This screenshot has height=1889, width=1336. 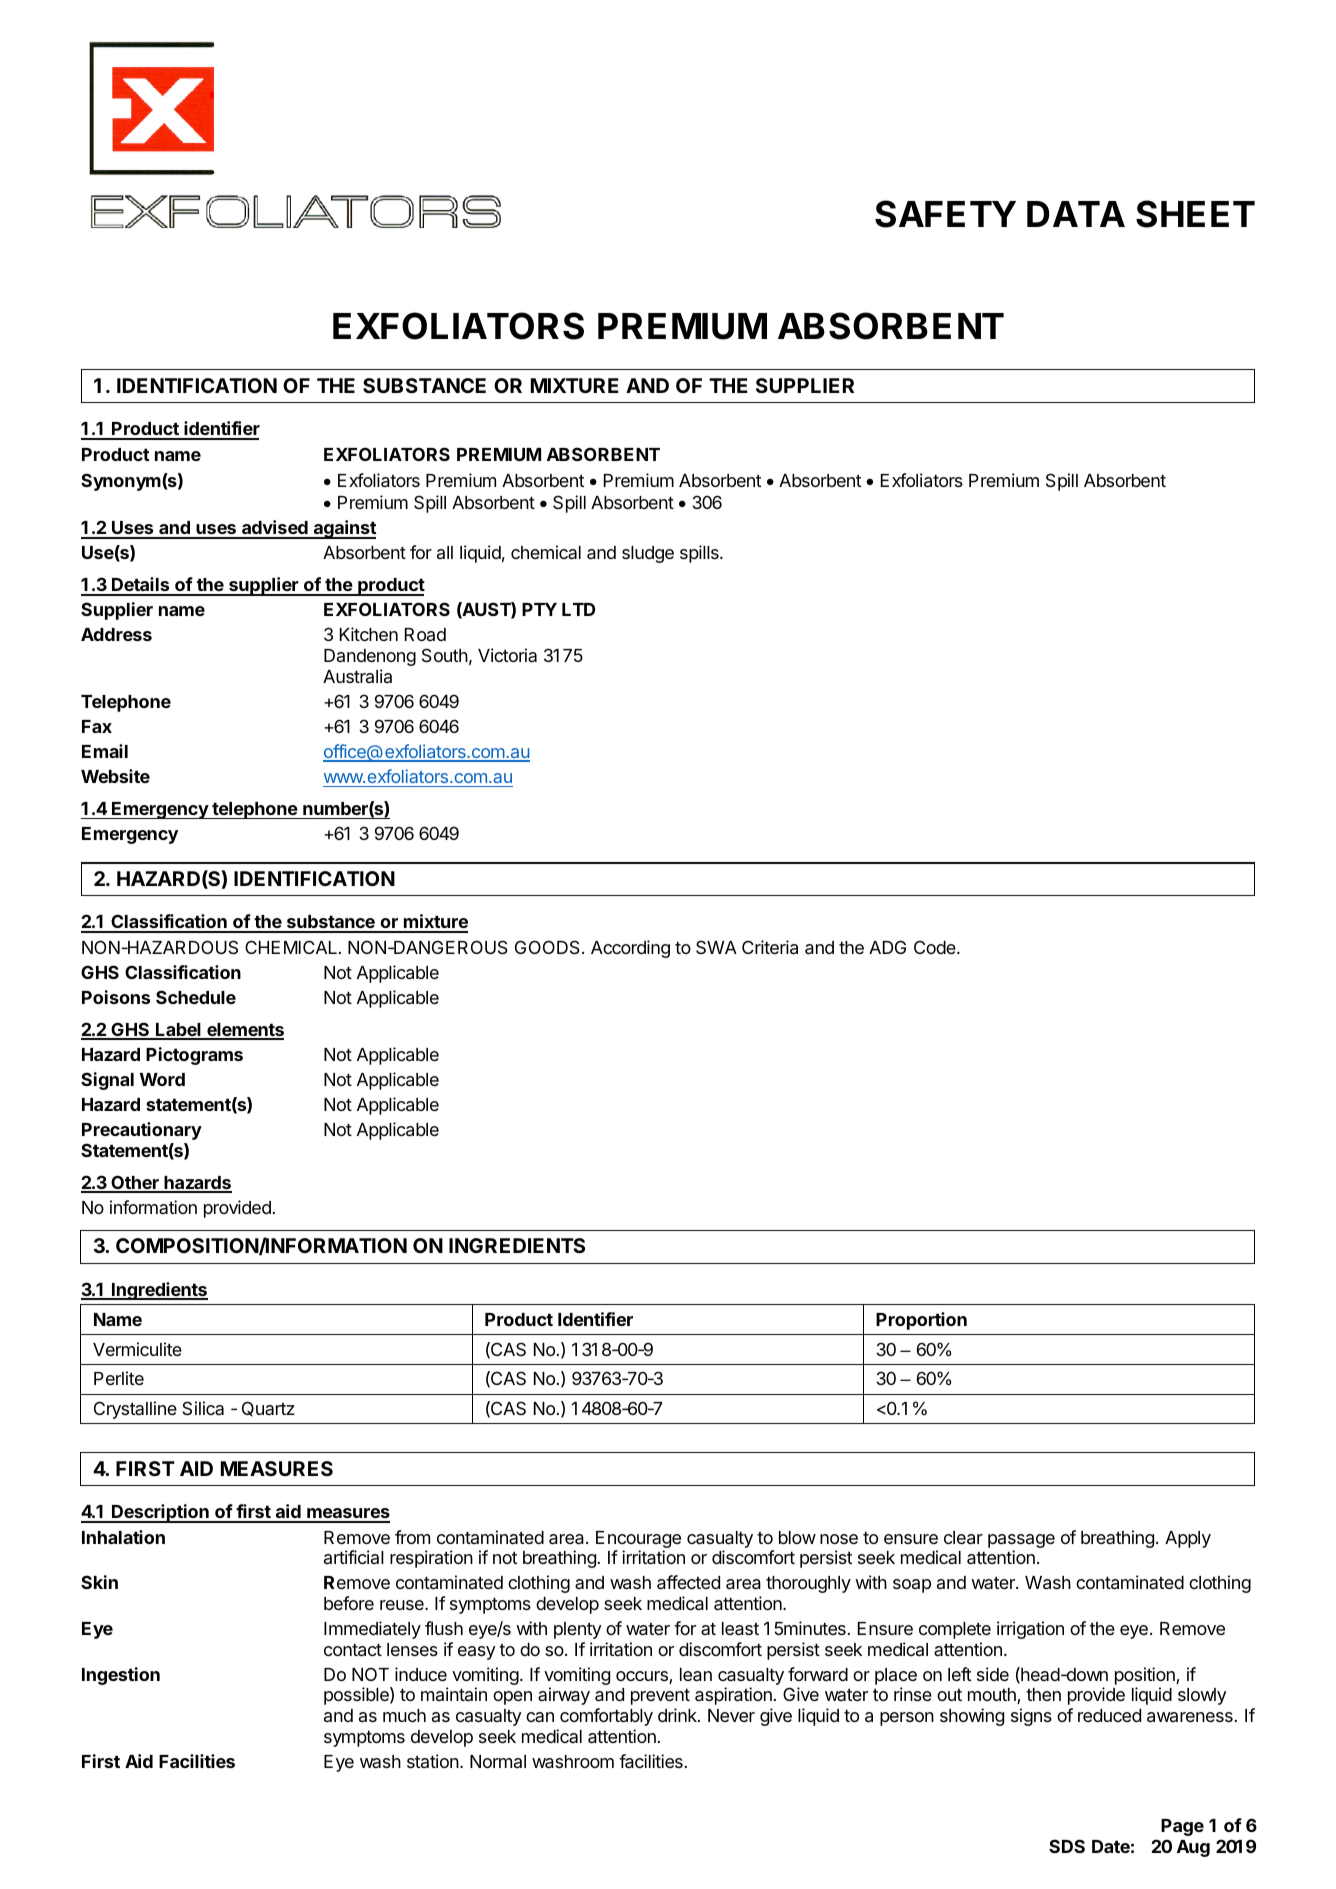 What do you see at coordinates (936, 947) in the screenshot?
I see `Code` at bounding box center [936, 947].
